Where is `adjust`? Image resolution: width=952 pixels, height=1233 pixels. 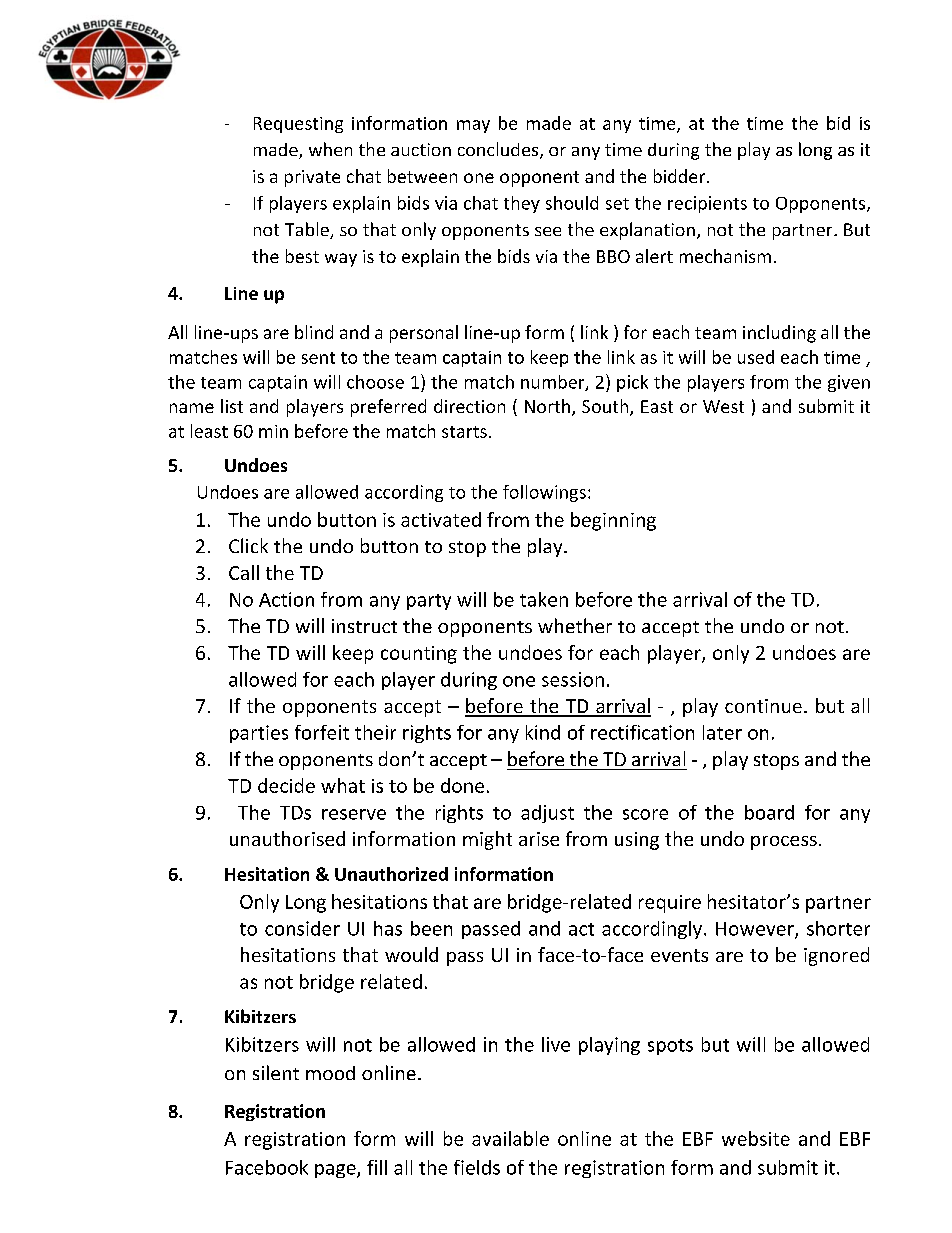
adjust is located at coordinates (547, 814).
